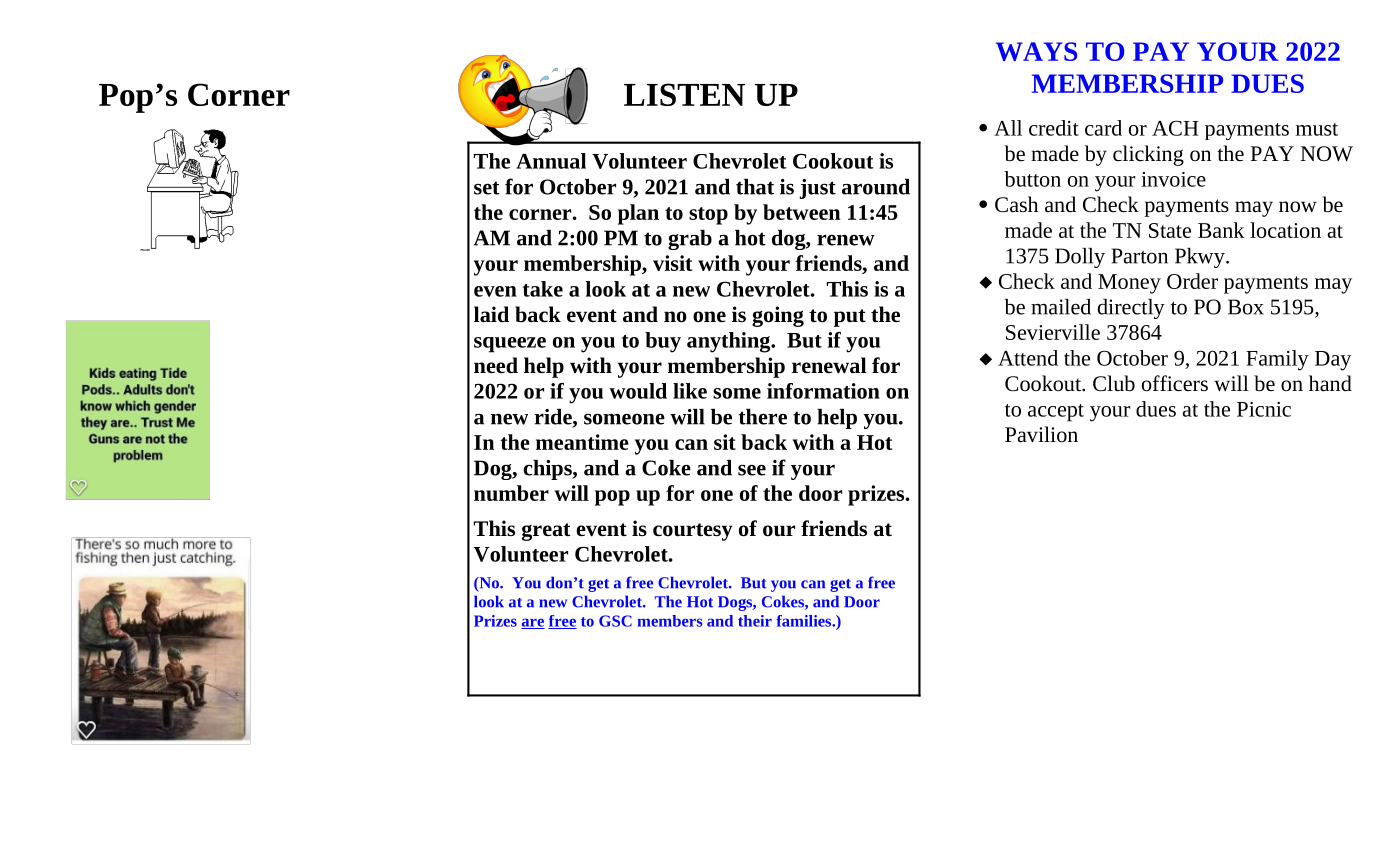 The height and width of the screenshot is (850, 1400). I want to click on plan, so click(638, 214).
